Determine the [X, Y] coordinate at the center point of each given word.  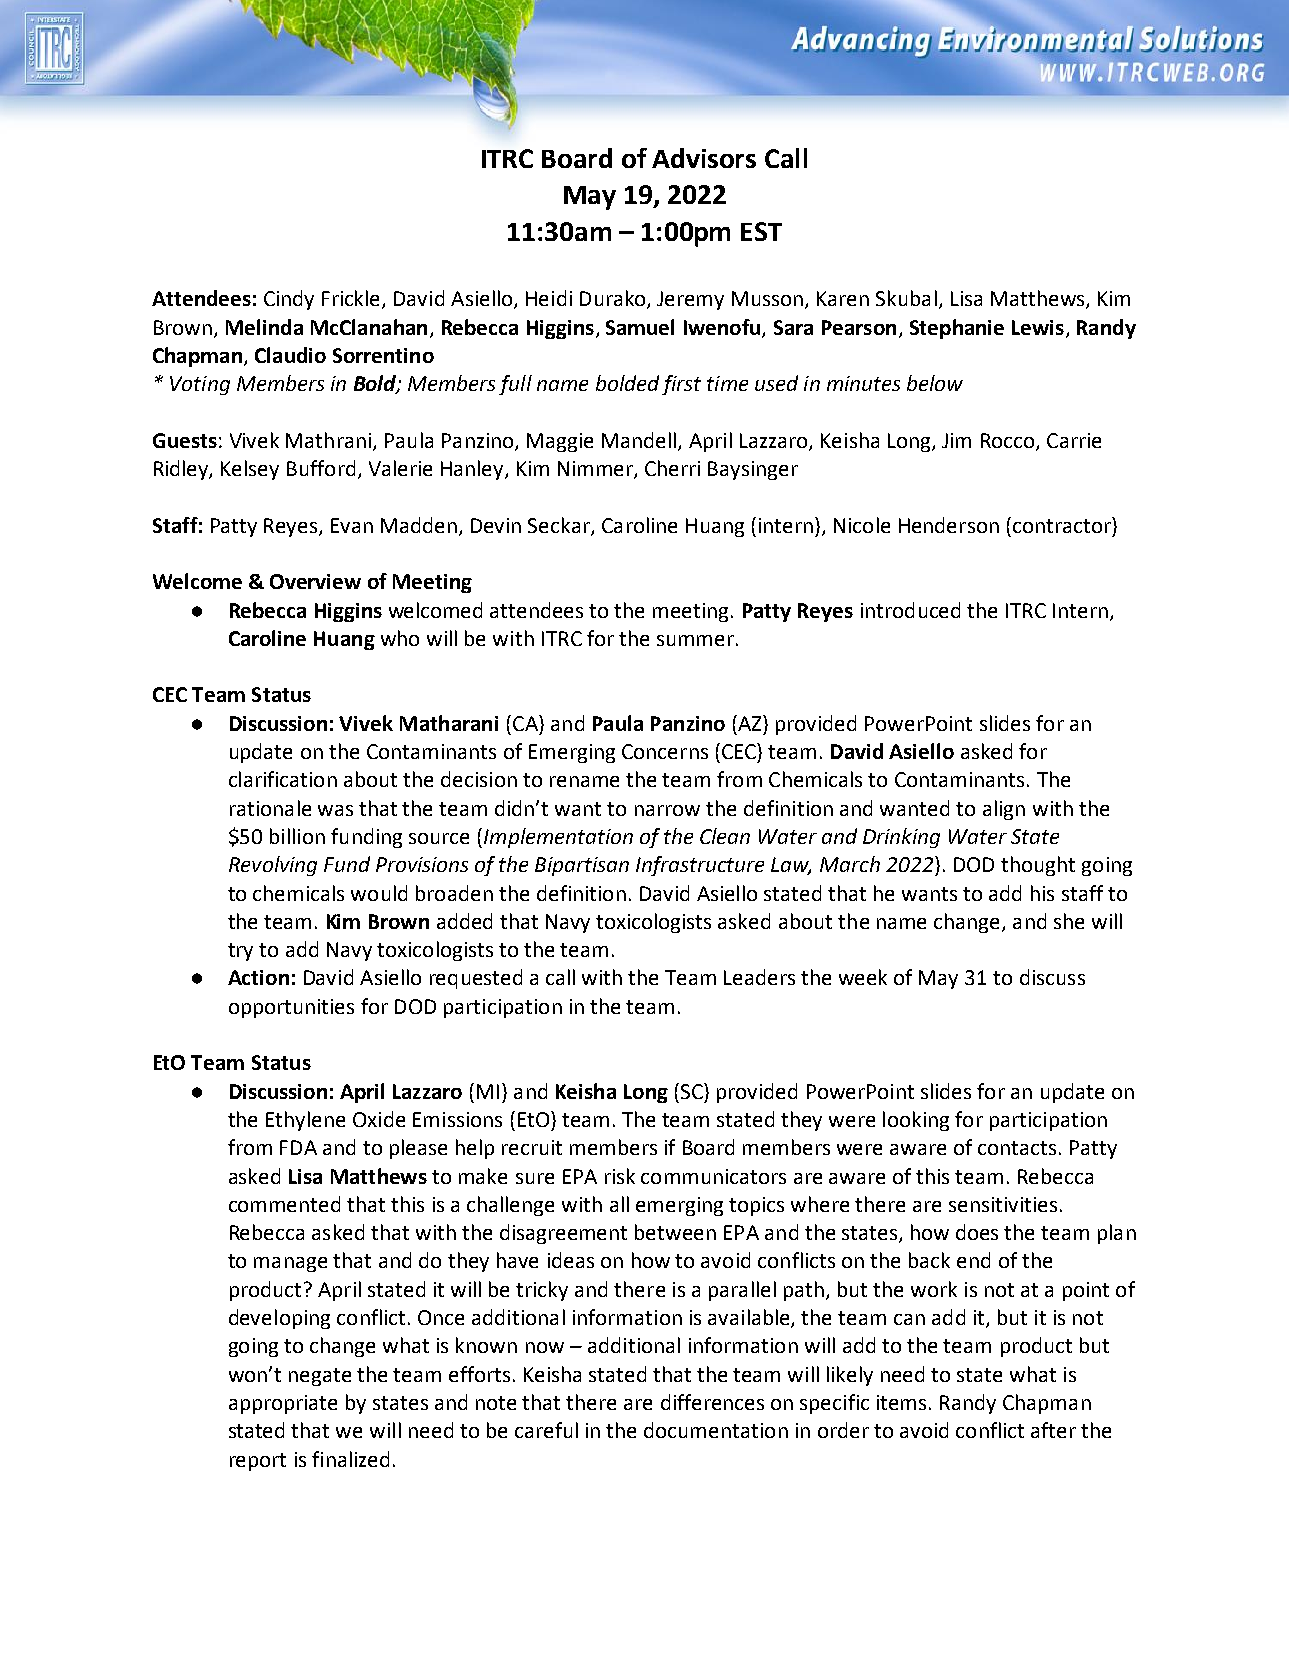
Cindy [289, 300]
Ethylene [305, 1121]
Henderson [949, 525]
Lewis [1038, 327]
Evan [352, 525]
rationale [270, 808]
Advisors [704, 158]
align [1004, 810]
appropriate [283, 1404]
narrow [667, 810]
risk [620, 1176]
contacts [1017, 1148]
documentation [716, 1430]
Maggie [560, 442]
